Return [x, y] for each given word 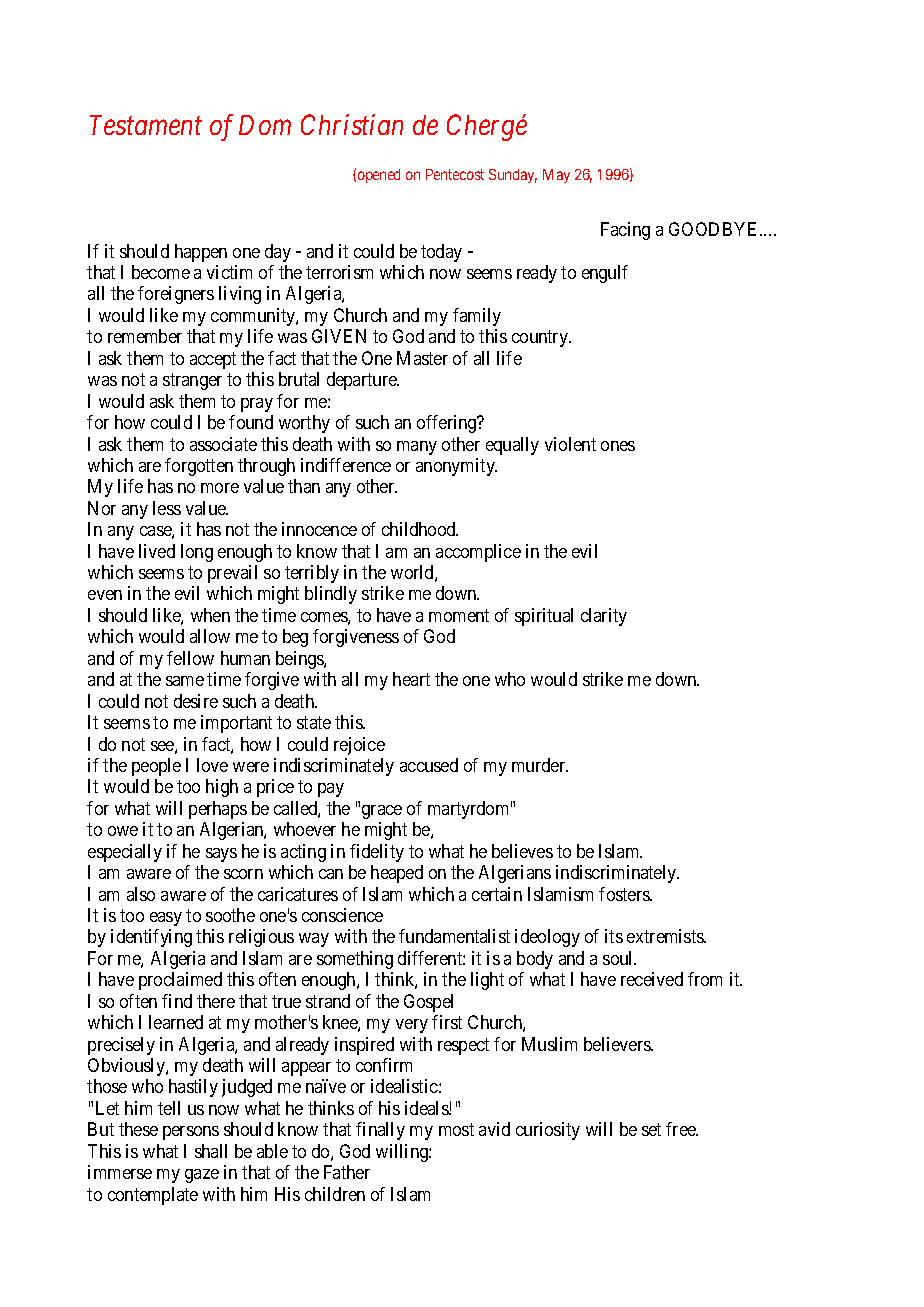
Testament [146, 125]
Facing [625, 231]
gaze [202, 1176]
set [651, 1129]
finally [380, 1131]
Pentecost [455, 174]
